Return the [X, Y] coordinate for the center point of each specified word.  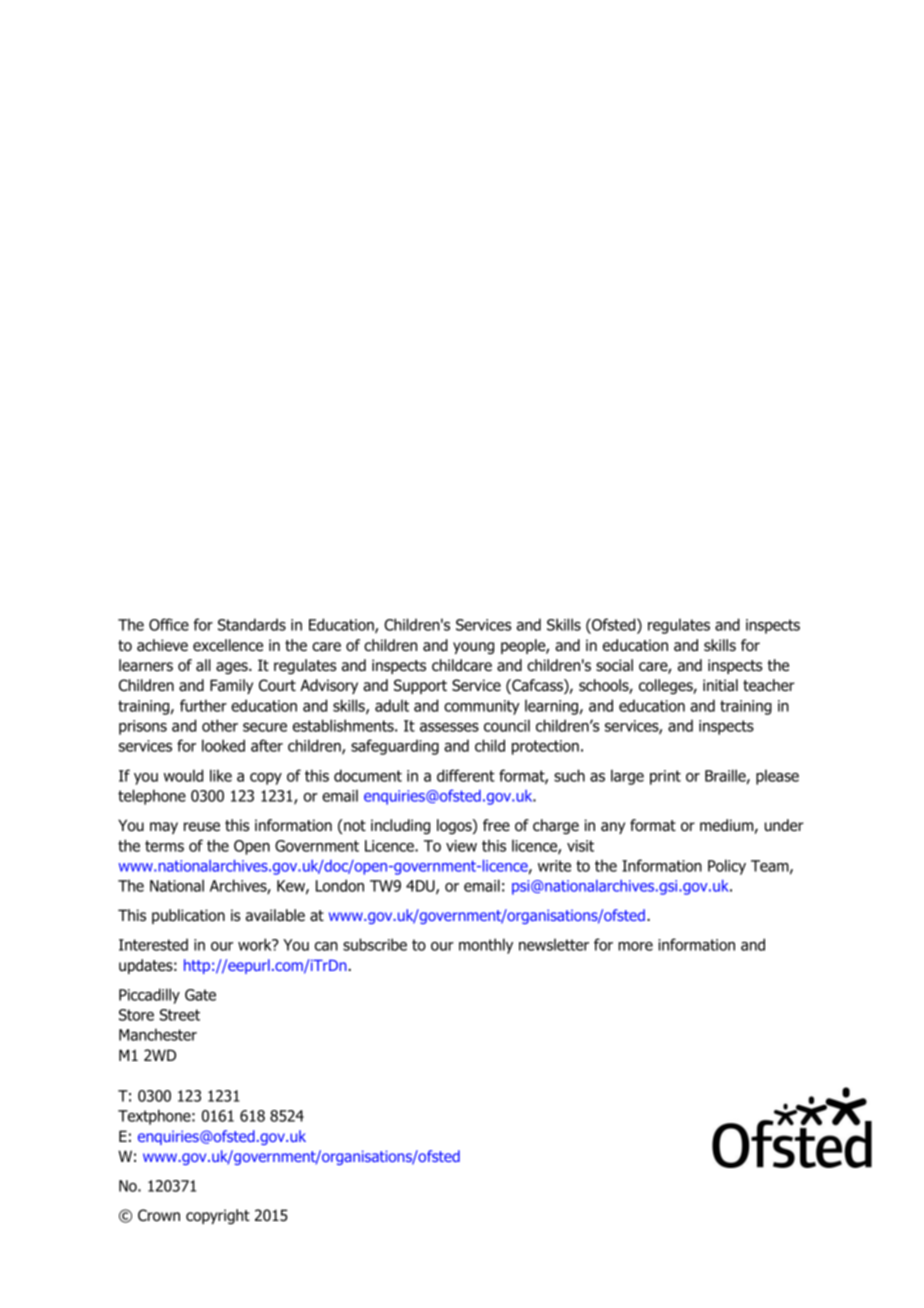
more [635, 946]
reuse [202, 827]
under [784, 825]
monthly [486, 946]
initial [720, 685]
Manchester [158, 1034]
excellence [228, 645]
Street [180, 1015]
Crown [159, 1215]
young [473, 648]
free [496, 825]
